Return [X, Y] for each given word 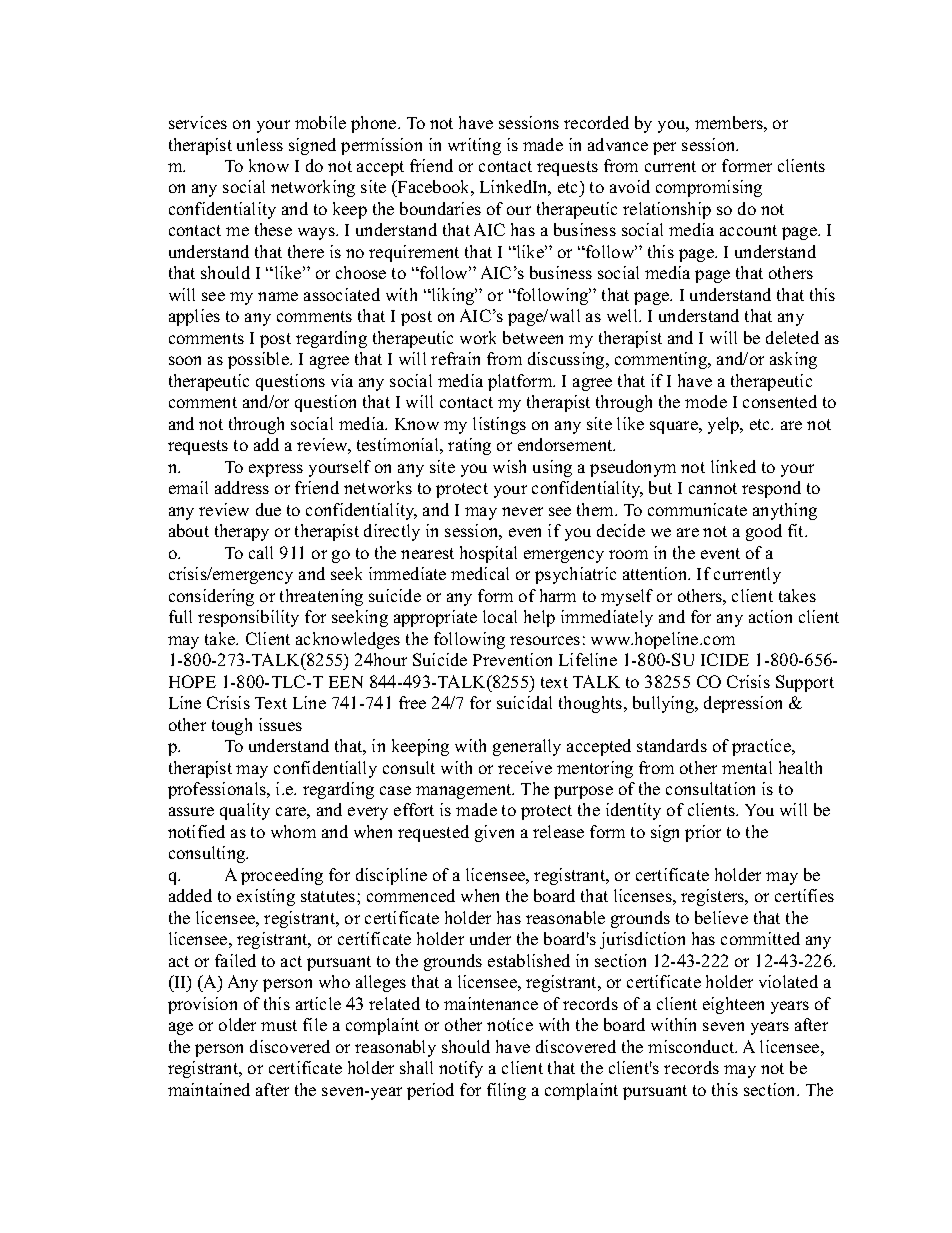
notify [461, 1069]
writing [474, 146]
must [279, 1025]
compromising [709, 188]
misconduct [692, 1046]
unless [260, 144]
